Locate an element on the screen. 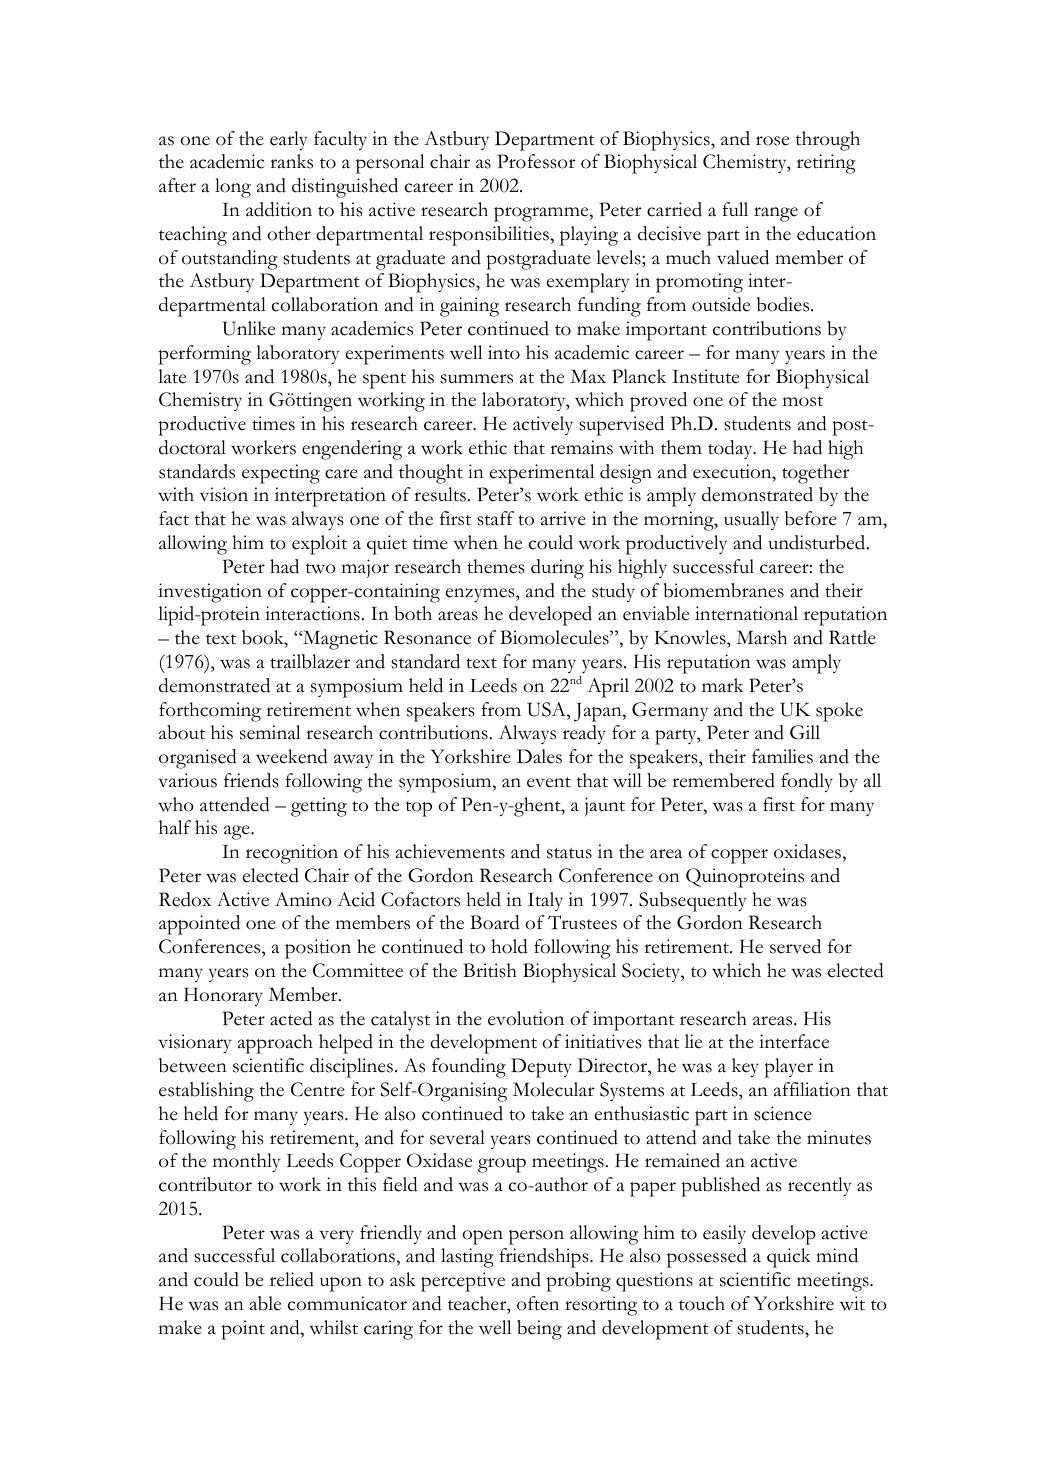 The width and height of the screenshot is (1048, 1483). rose is located at coordinates (772, 141).
